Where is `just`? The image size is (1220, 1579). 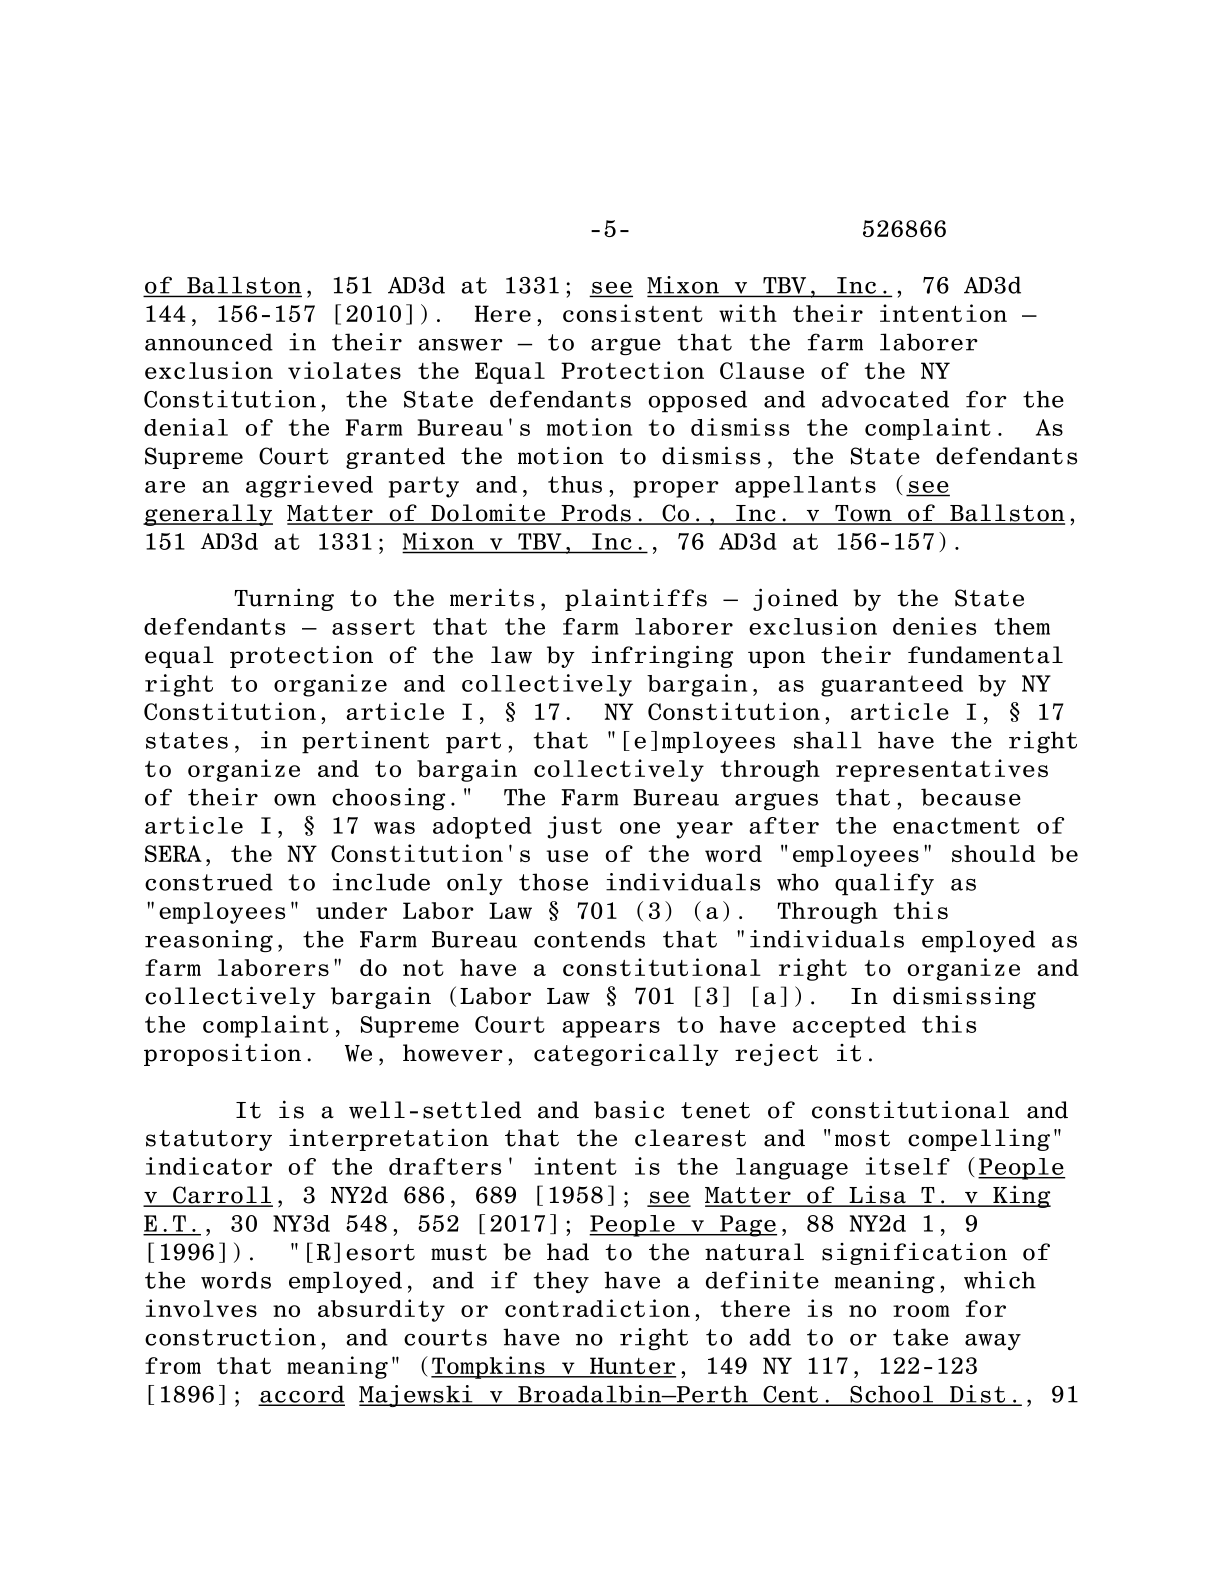 just is located at coordinates (574, 827).
